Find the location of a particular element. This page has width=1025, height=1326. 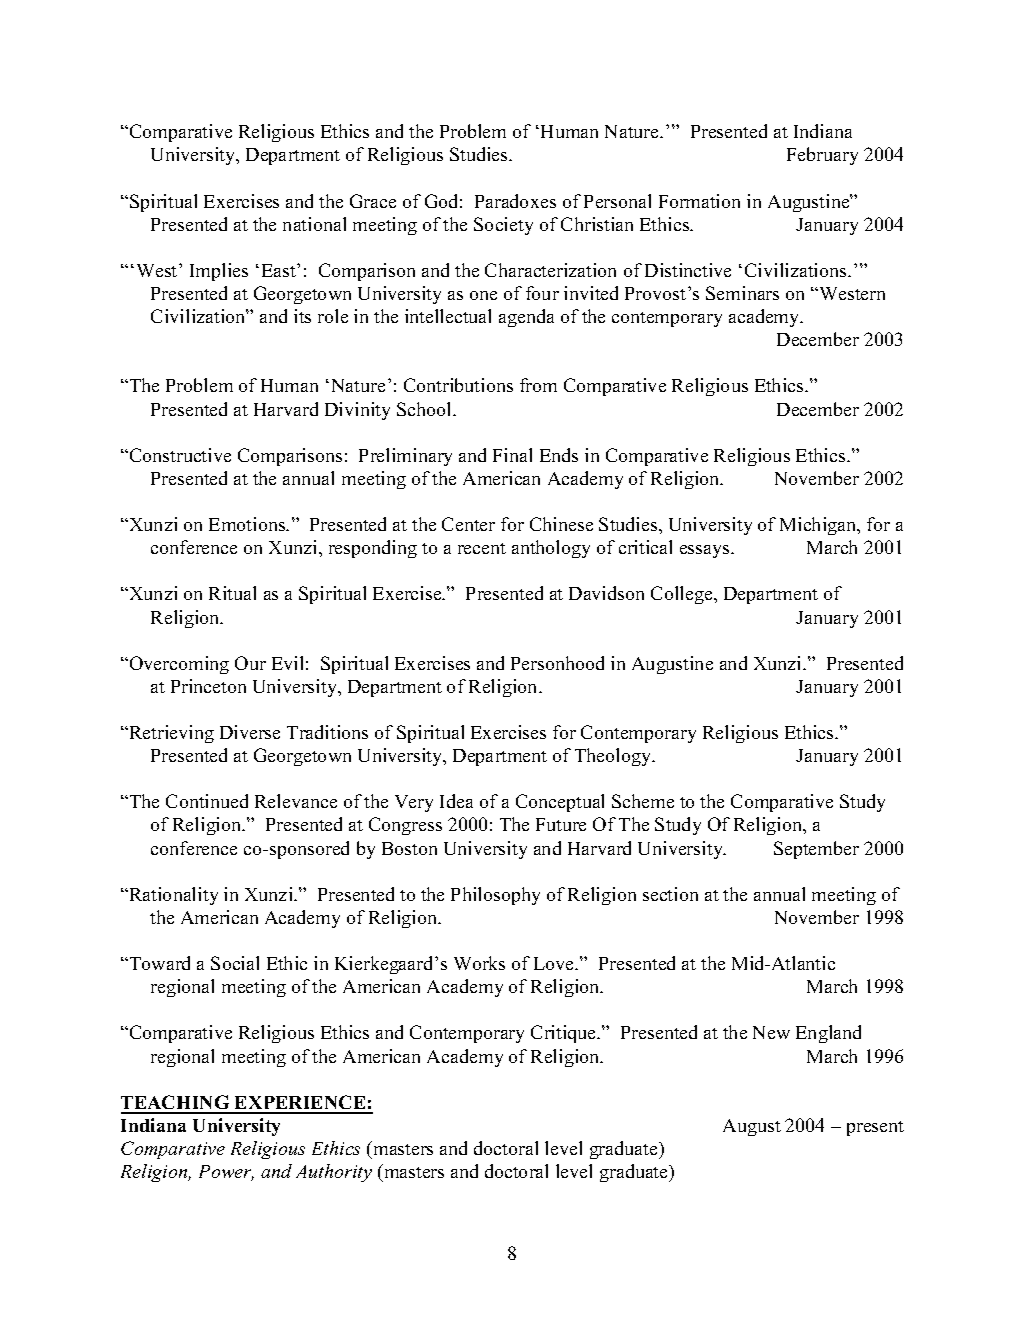

Formation is located at coordinates (699, 201).
